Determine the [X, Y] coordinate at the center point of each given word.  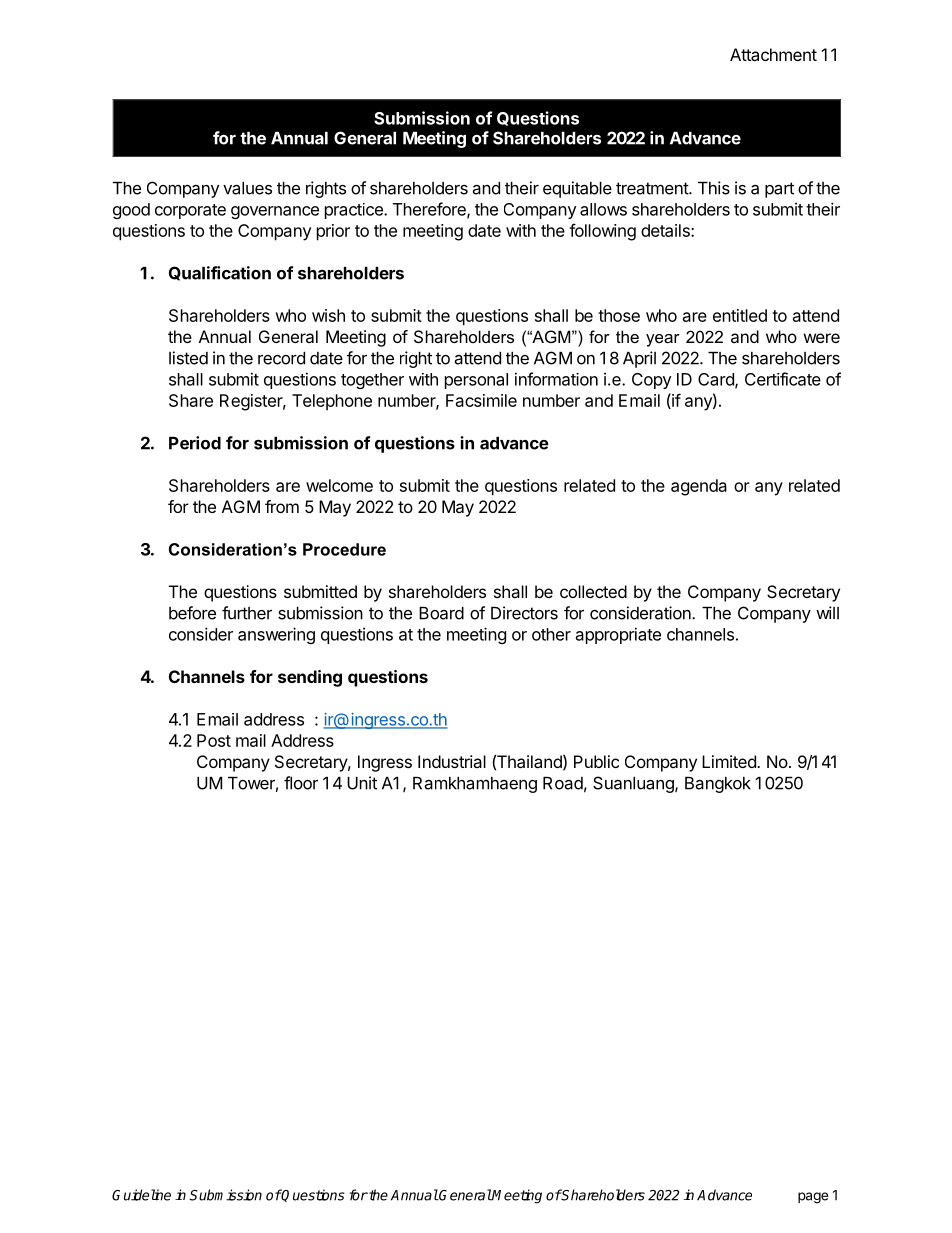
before [192, 613]
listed [188, 358]
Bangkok [718, 785]
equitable [577, 189]
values [247, 188]
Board [441, 613]
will [827, 613]
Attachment [773, 54]
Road [563, 783]
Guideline [141, 1195]
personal [476, 381]
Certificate [783, 379]
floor [301, 783]
